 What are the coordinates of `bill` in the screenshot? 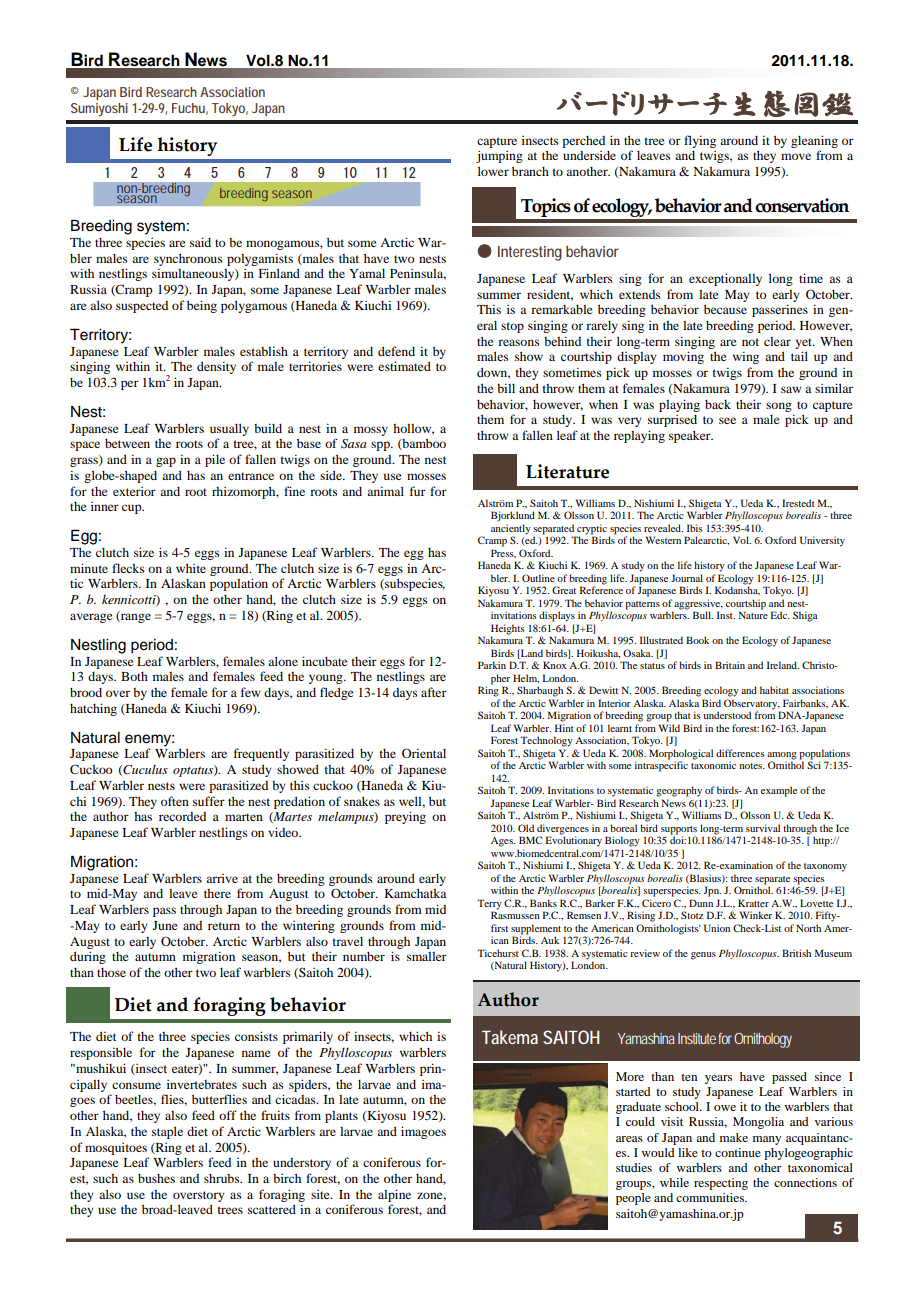 It's located at (506, 388).
